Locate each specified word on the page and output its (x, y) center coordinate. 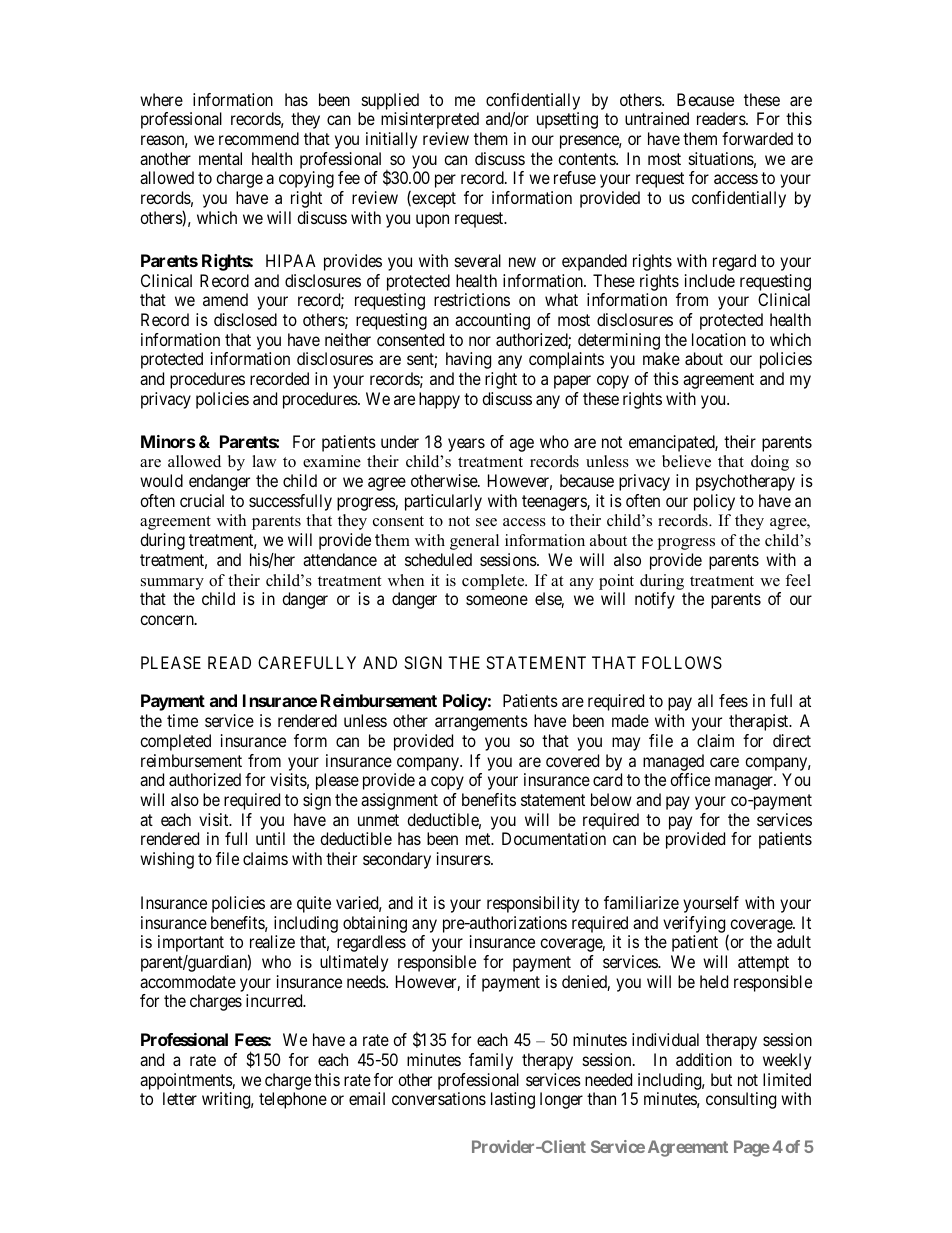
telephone (293, 1100)
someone (497, 600)
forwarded (757, 138)
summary (172, 584)
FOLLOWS (682, 662)
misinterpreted (430, 120)
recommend (259, 138)
